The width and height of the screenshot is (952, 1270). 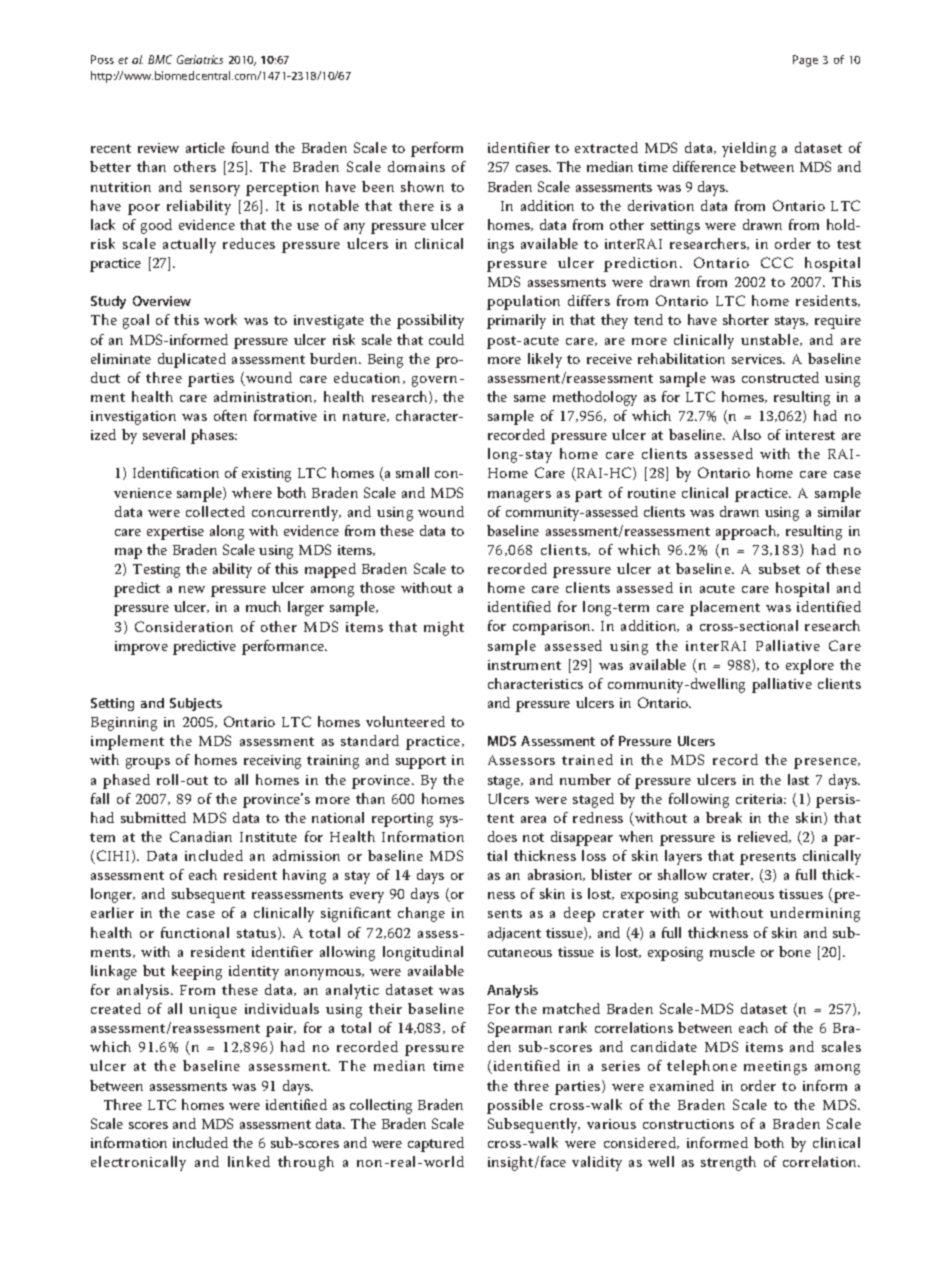 I want to click on domains, so click(x=416, y=166).
